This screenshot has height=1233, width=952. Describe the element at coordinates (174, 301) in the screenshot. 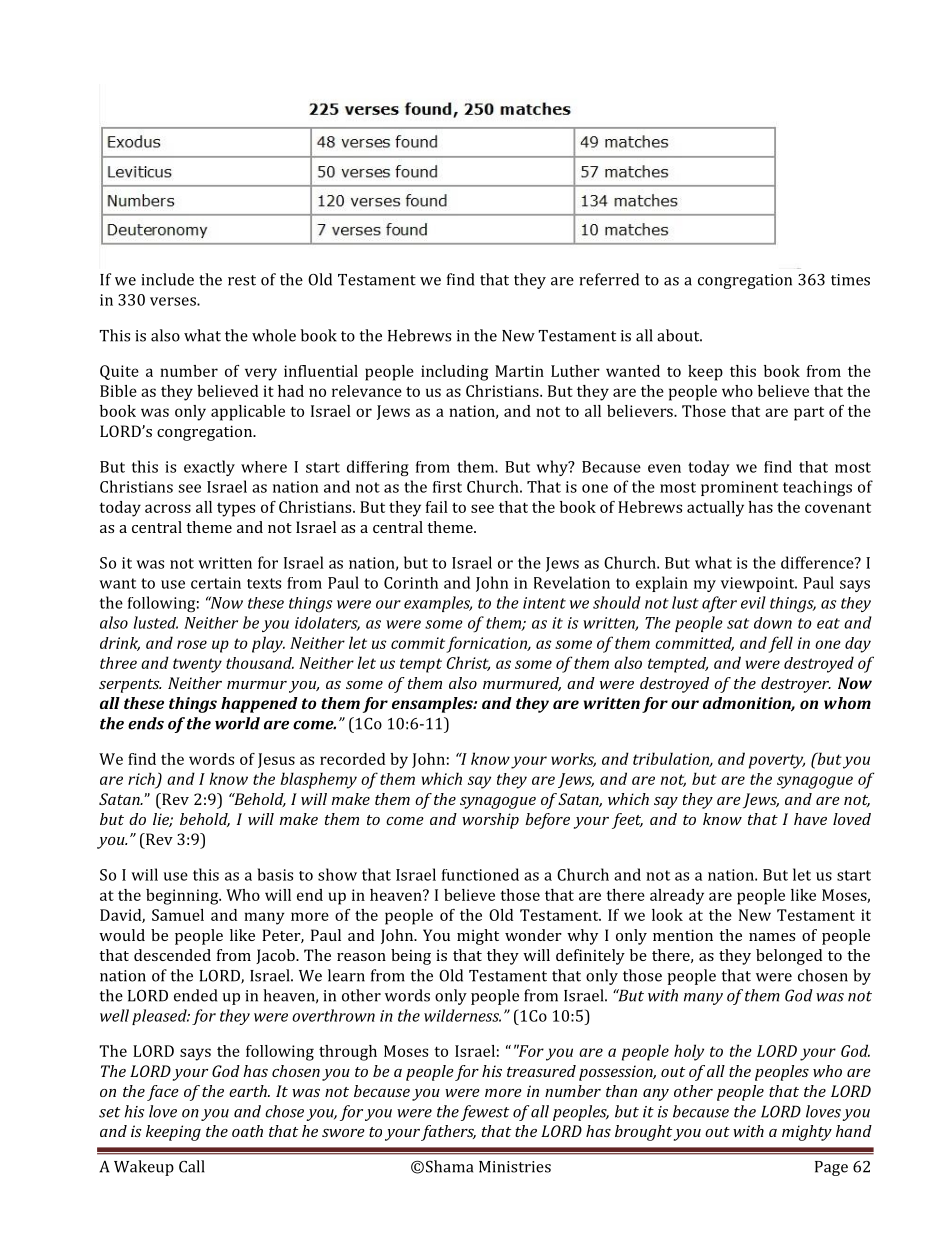

I see `verses` at that location.
